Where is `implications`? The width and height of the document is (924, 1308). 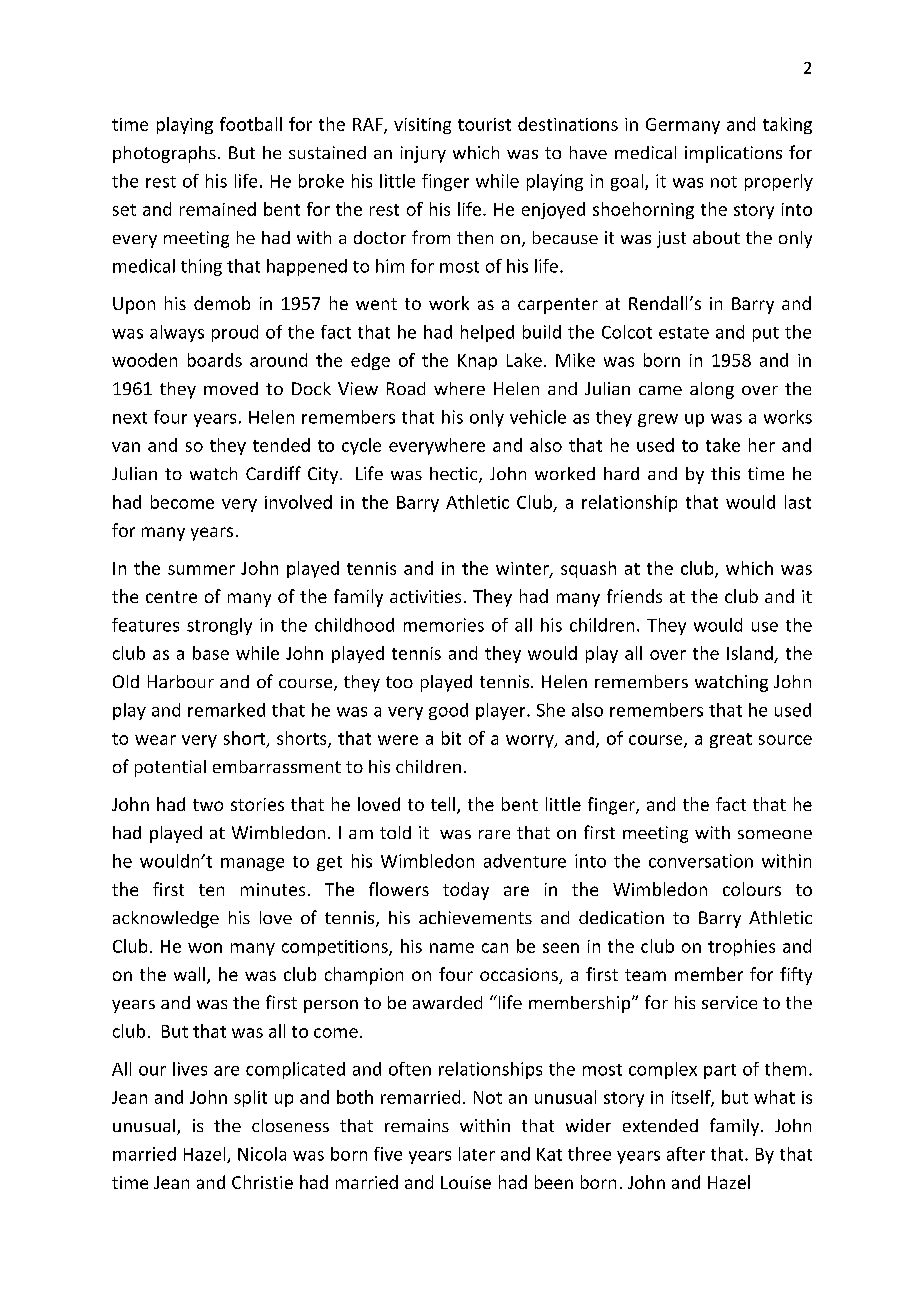 implications is located at coordinates (733, 154).
